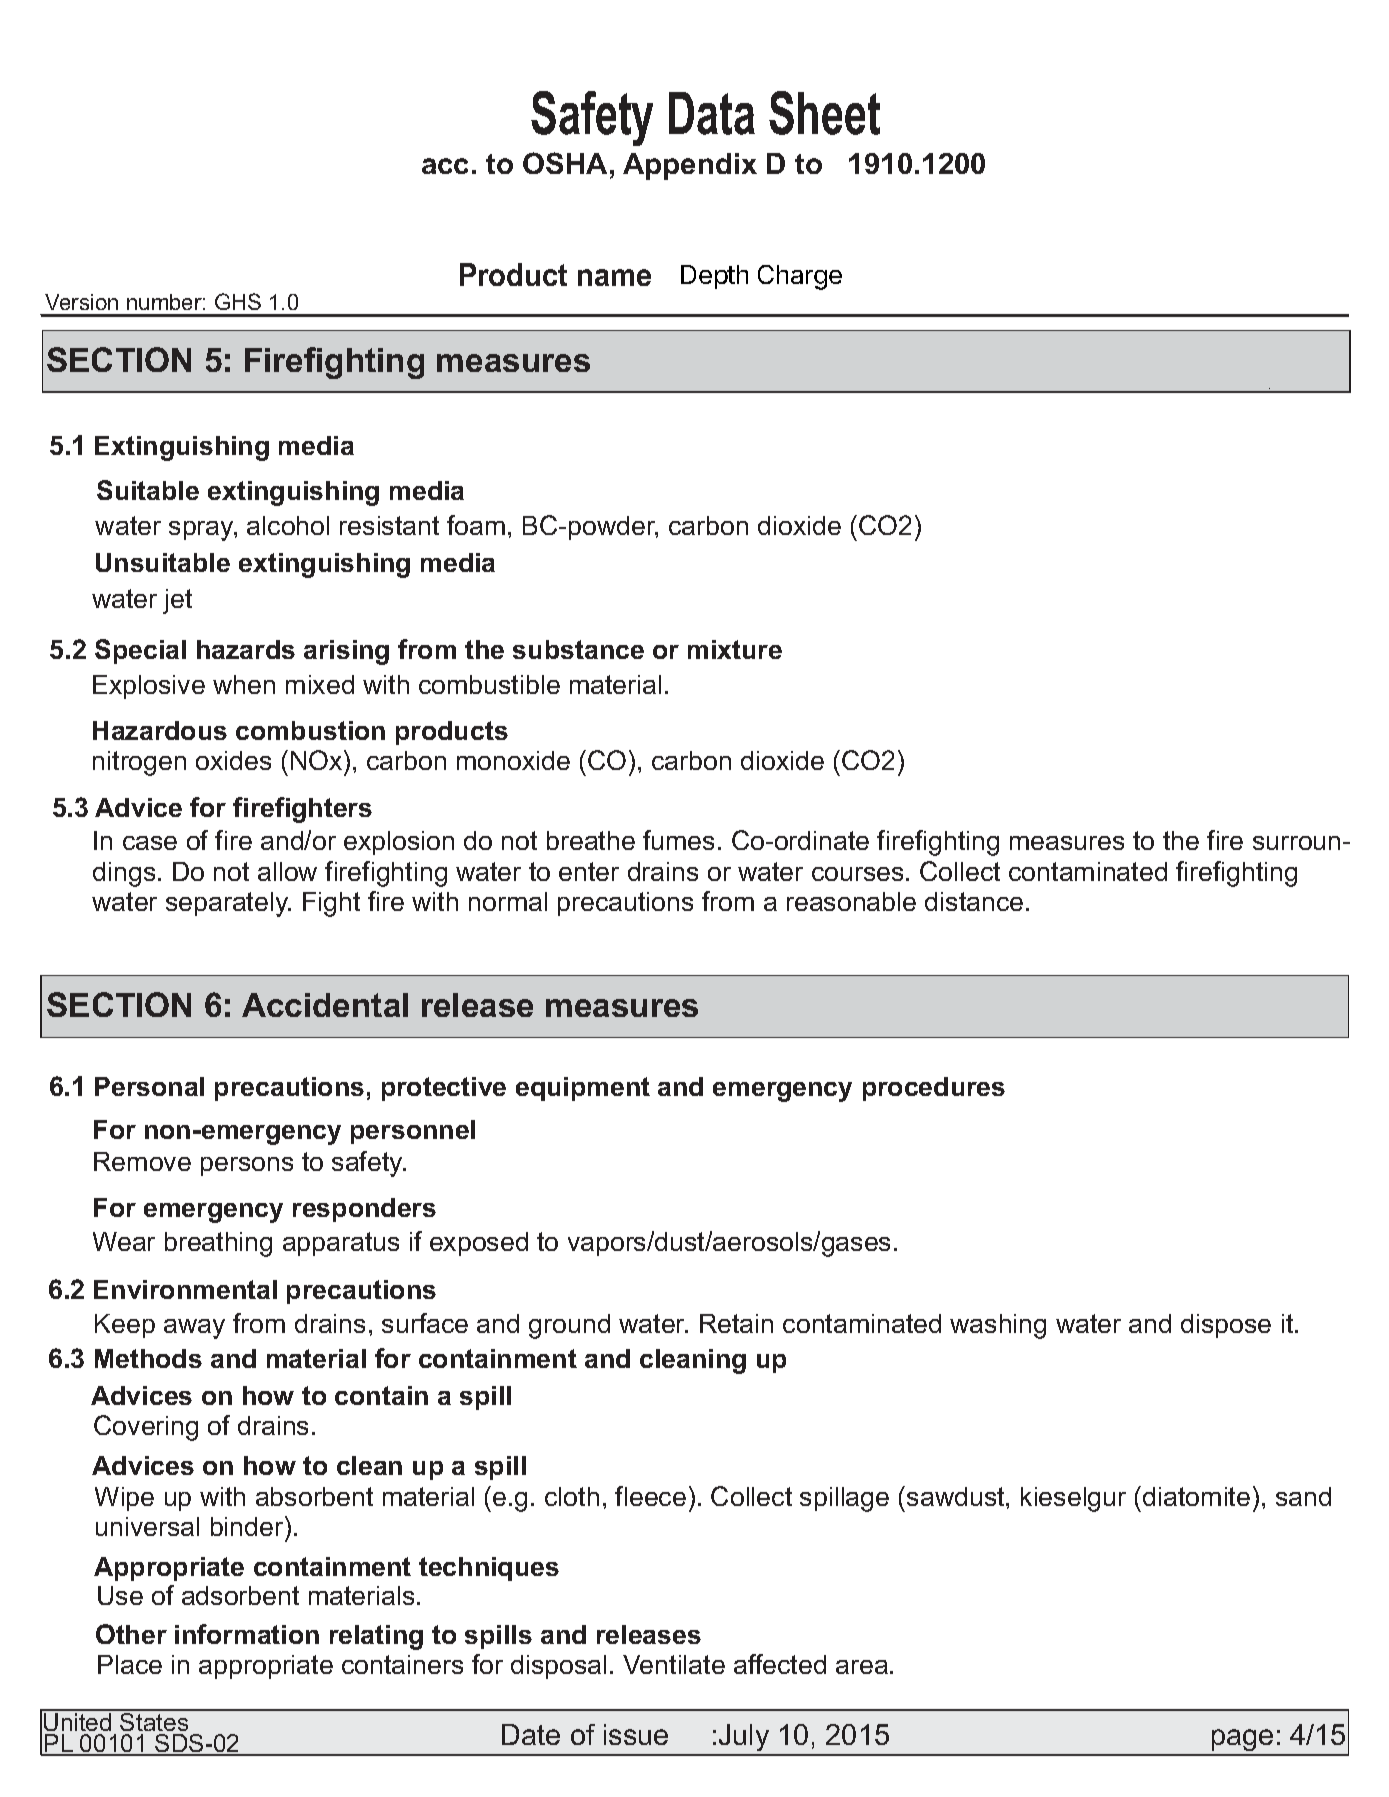 The image size is (1389, 1797). Describe the element at coordinates (862, 1667) in the screenshot. I see `area` at that location.
